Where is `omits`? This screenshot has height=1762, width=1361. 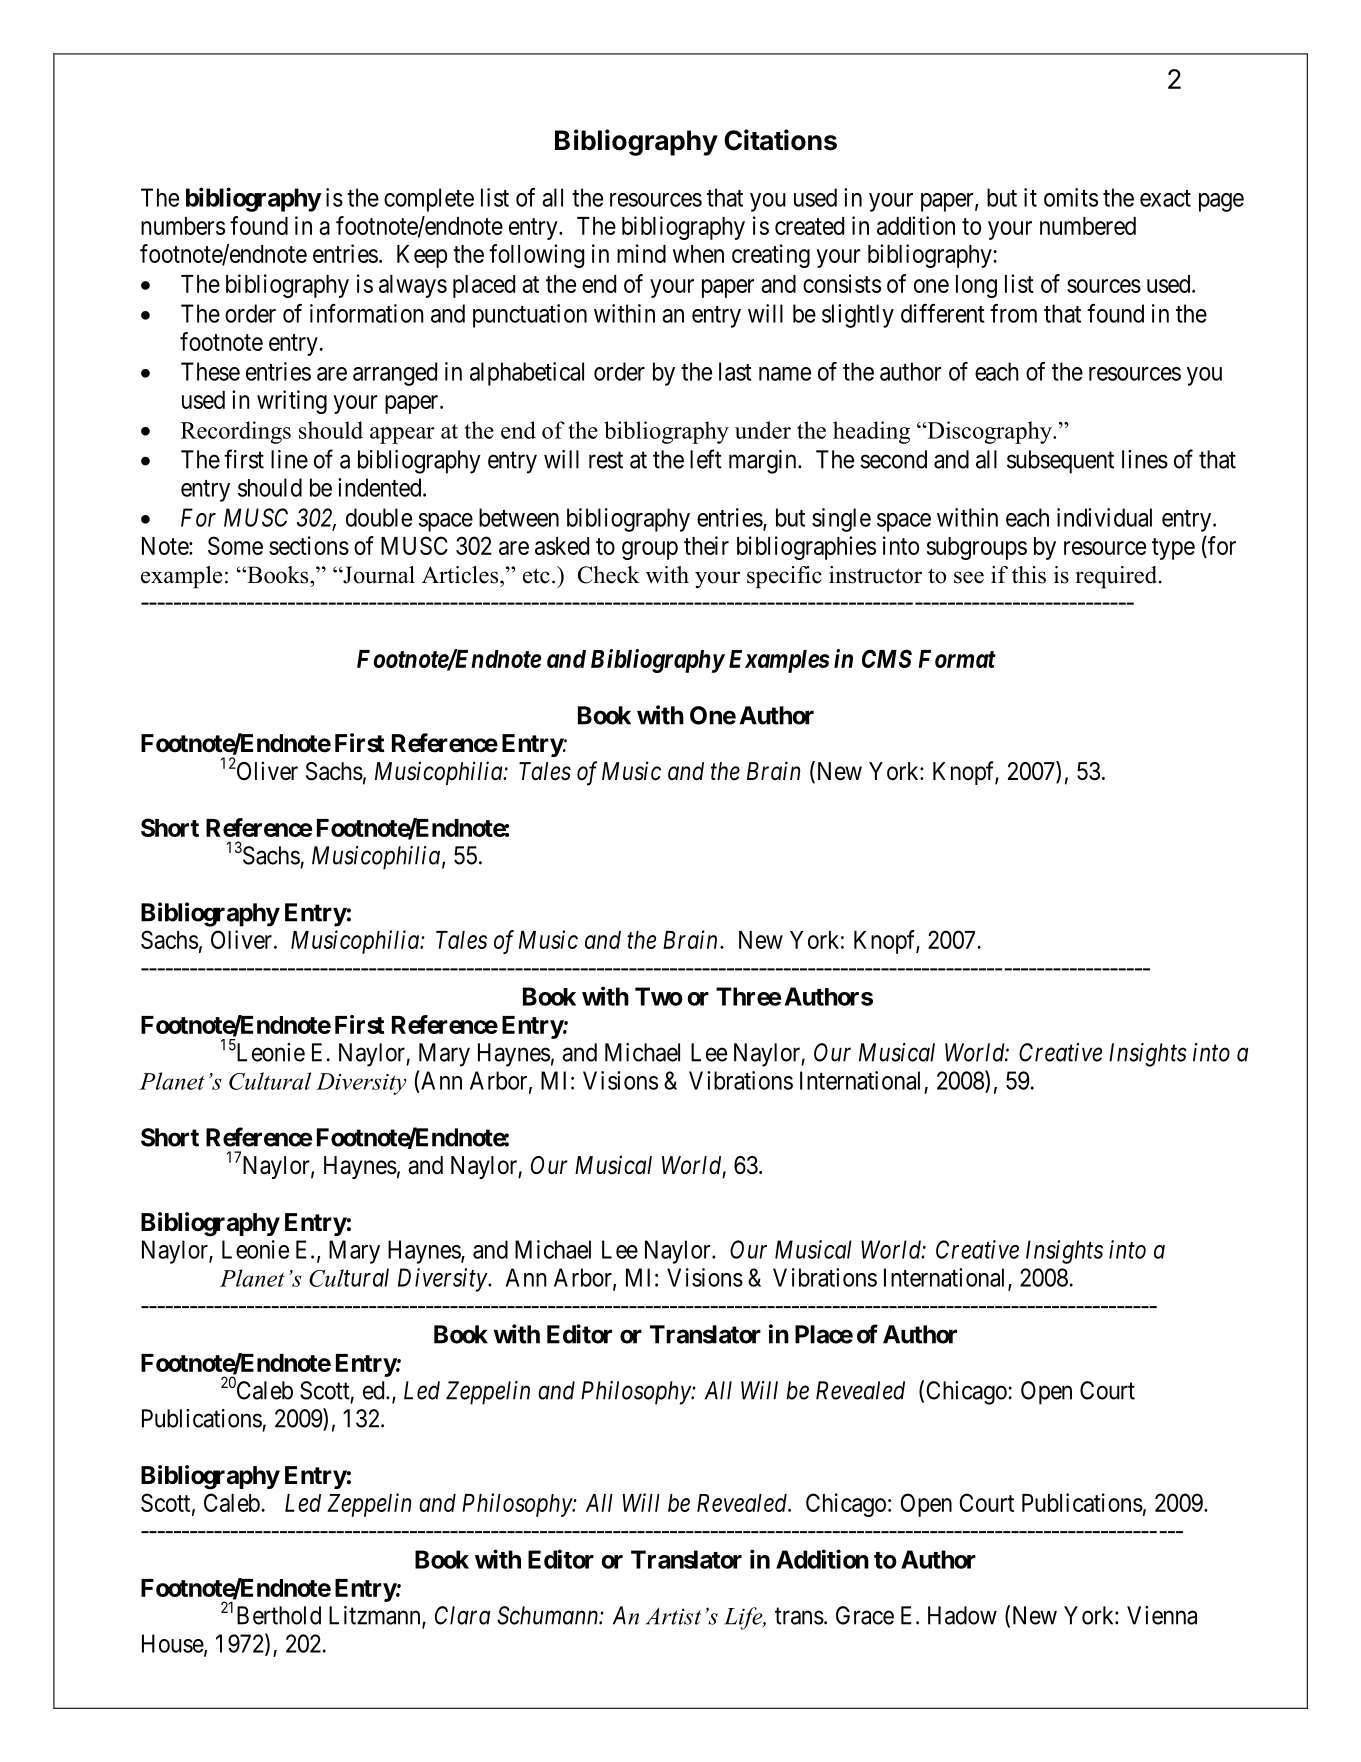 omits is located at coordinates (1071, 197).
